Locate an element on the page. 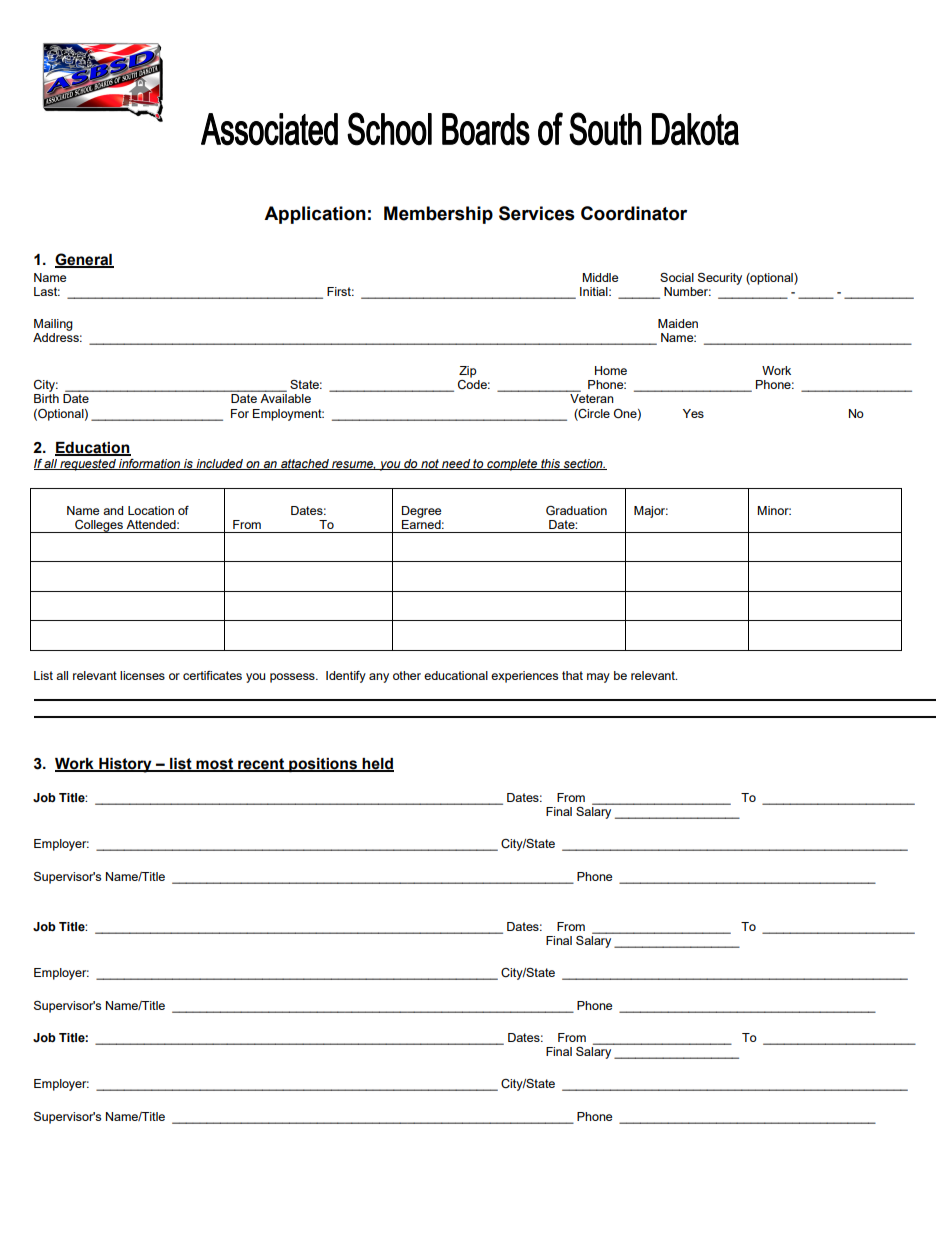  Graduation is located at coordinates (576, 510).
